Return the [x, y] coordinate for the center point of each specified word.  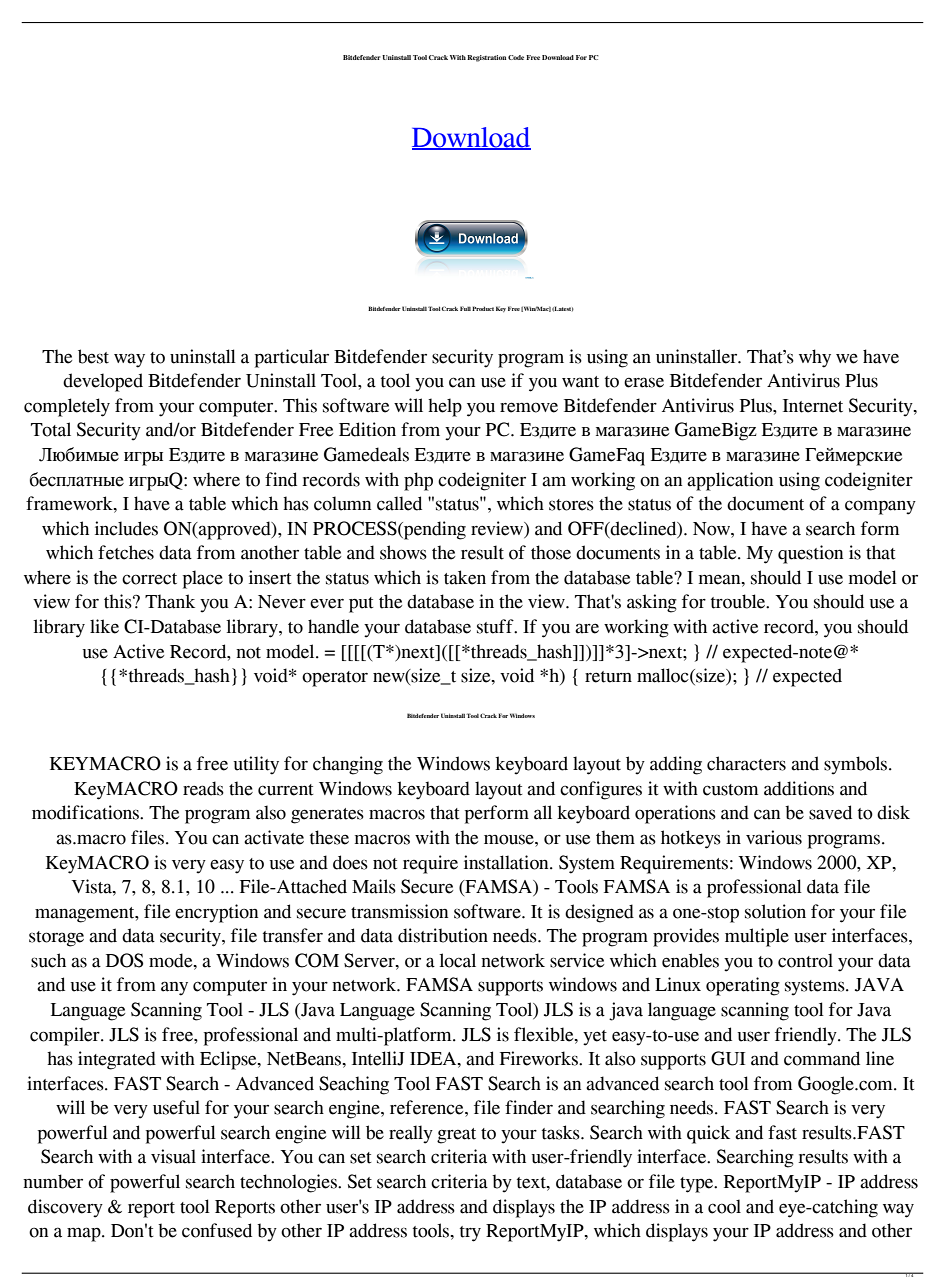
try [470, 1234]
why [815, 358]
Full [465, 308]
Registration [486, 58]
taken [465, 577]
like [104, 626]
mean [721, 579]
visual [173, 1156]
